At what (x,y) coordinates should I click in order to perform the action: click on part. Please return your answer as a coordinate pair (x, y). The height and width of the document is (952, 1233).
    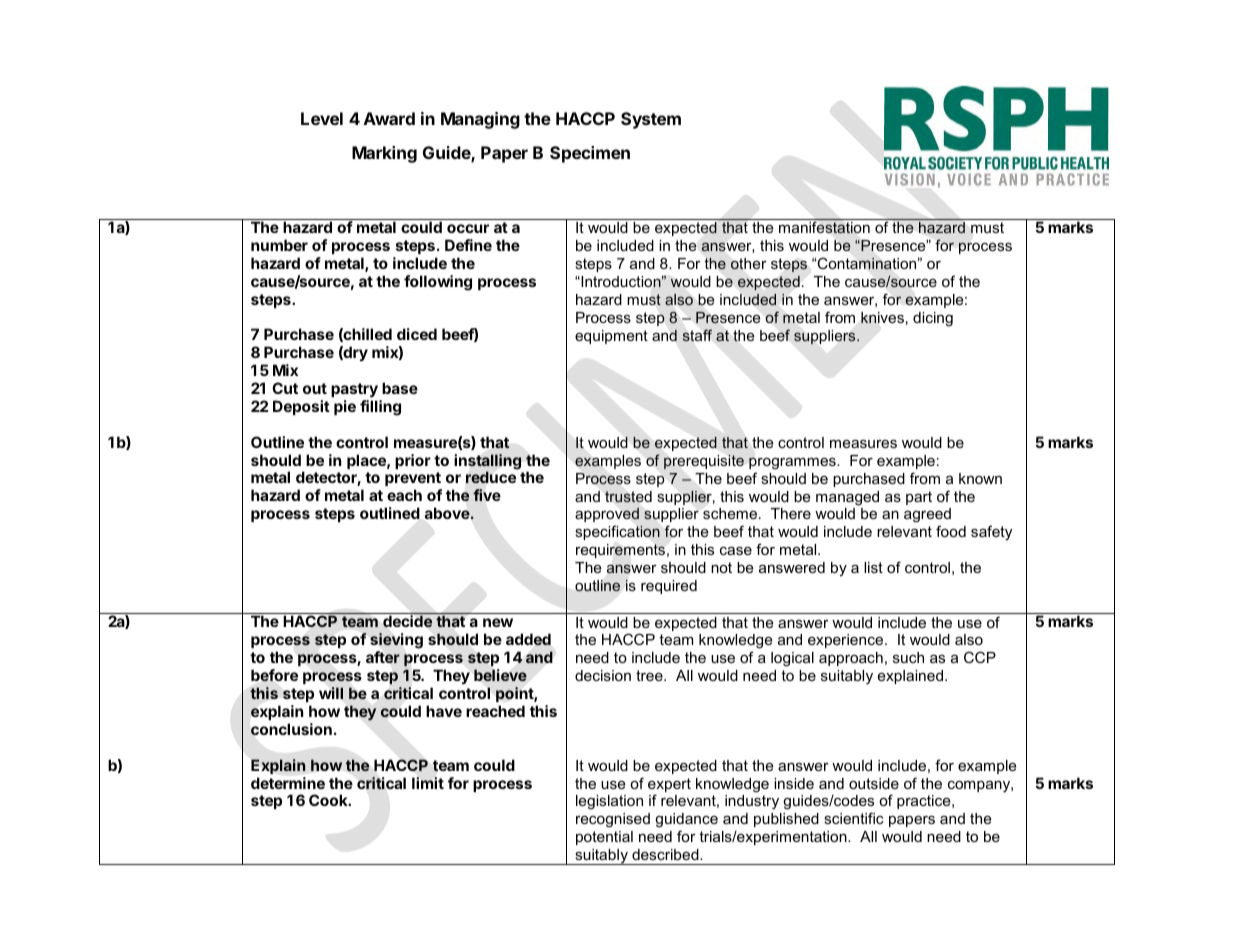
    Looking at the image, I should click on (919, 498).
